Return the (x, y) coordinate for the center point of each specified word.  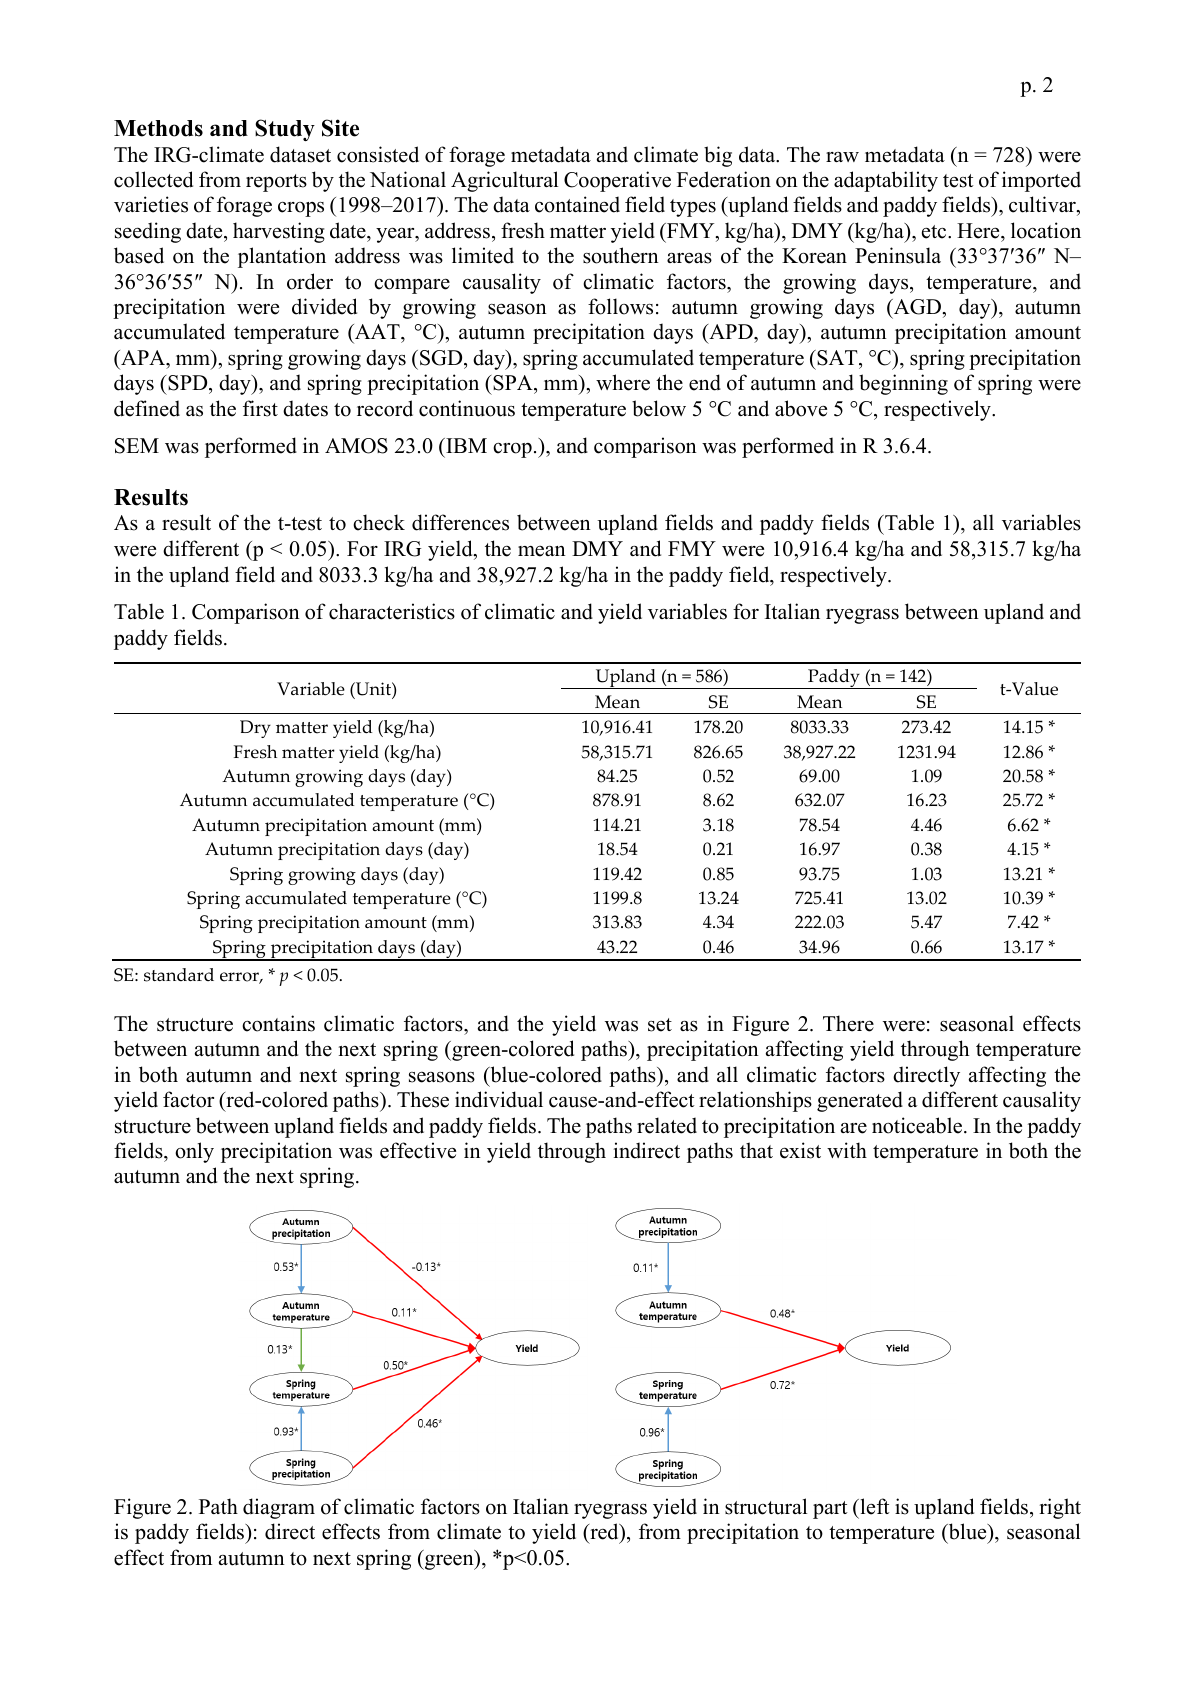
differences (460, 522)
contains (278, 1023)
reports (276, 183)
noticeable (918, 1125)
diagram (279, 1508)
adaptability (886, 181)
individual (499, 1099)
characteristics (392, 611)
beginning (903, 384)
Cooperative (617, 181)
